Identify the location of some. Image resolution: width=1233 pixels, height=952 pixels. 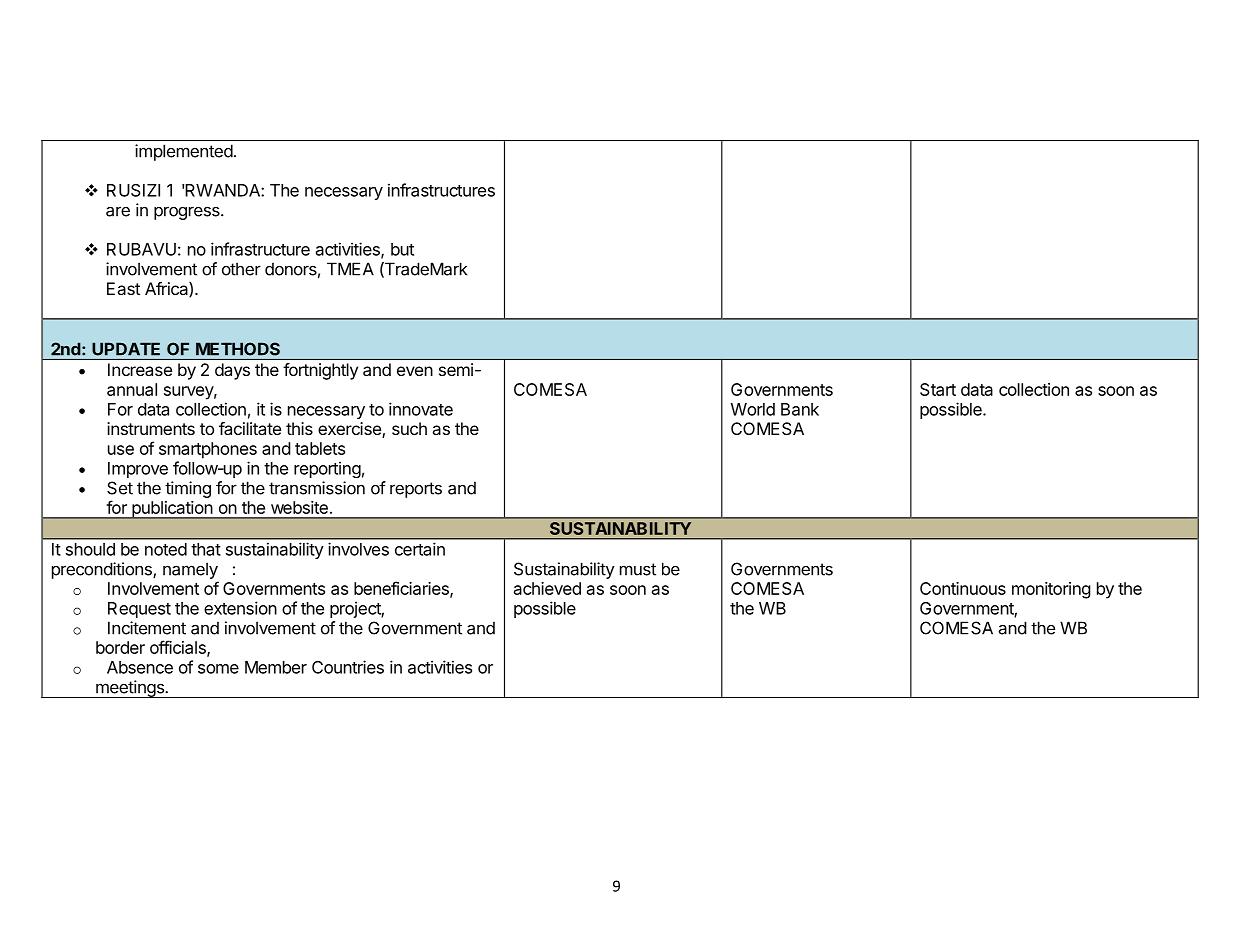
(218, 669).
